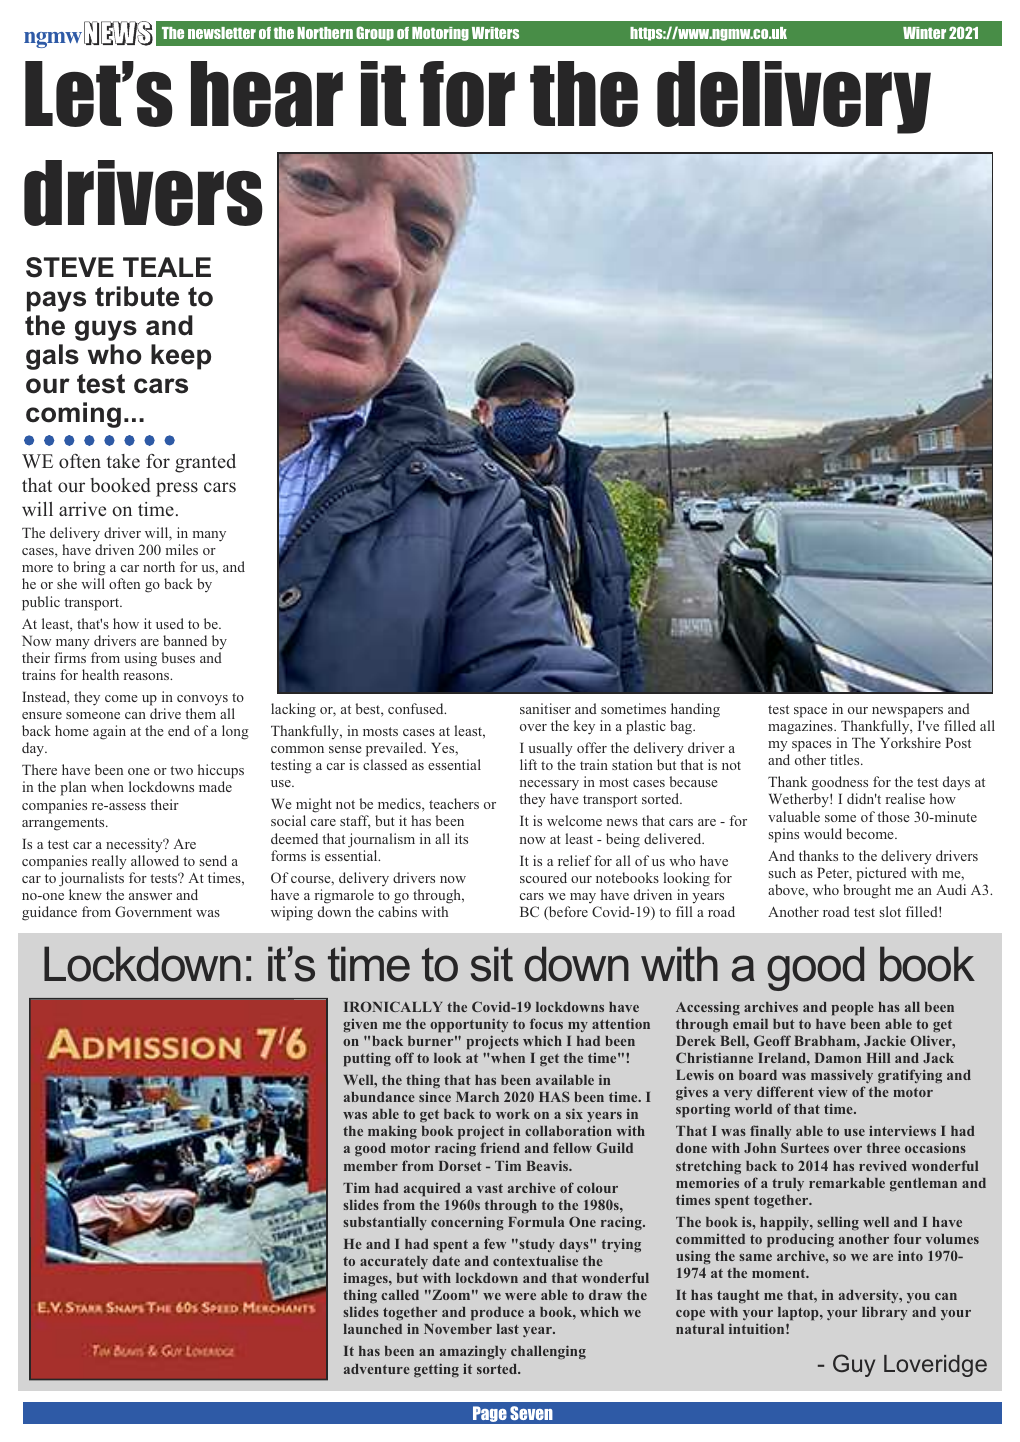  What do you see at coordinates (924, 33) in the page?
I see `Winter` at bounding box center [924, 33].
